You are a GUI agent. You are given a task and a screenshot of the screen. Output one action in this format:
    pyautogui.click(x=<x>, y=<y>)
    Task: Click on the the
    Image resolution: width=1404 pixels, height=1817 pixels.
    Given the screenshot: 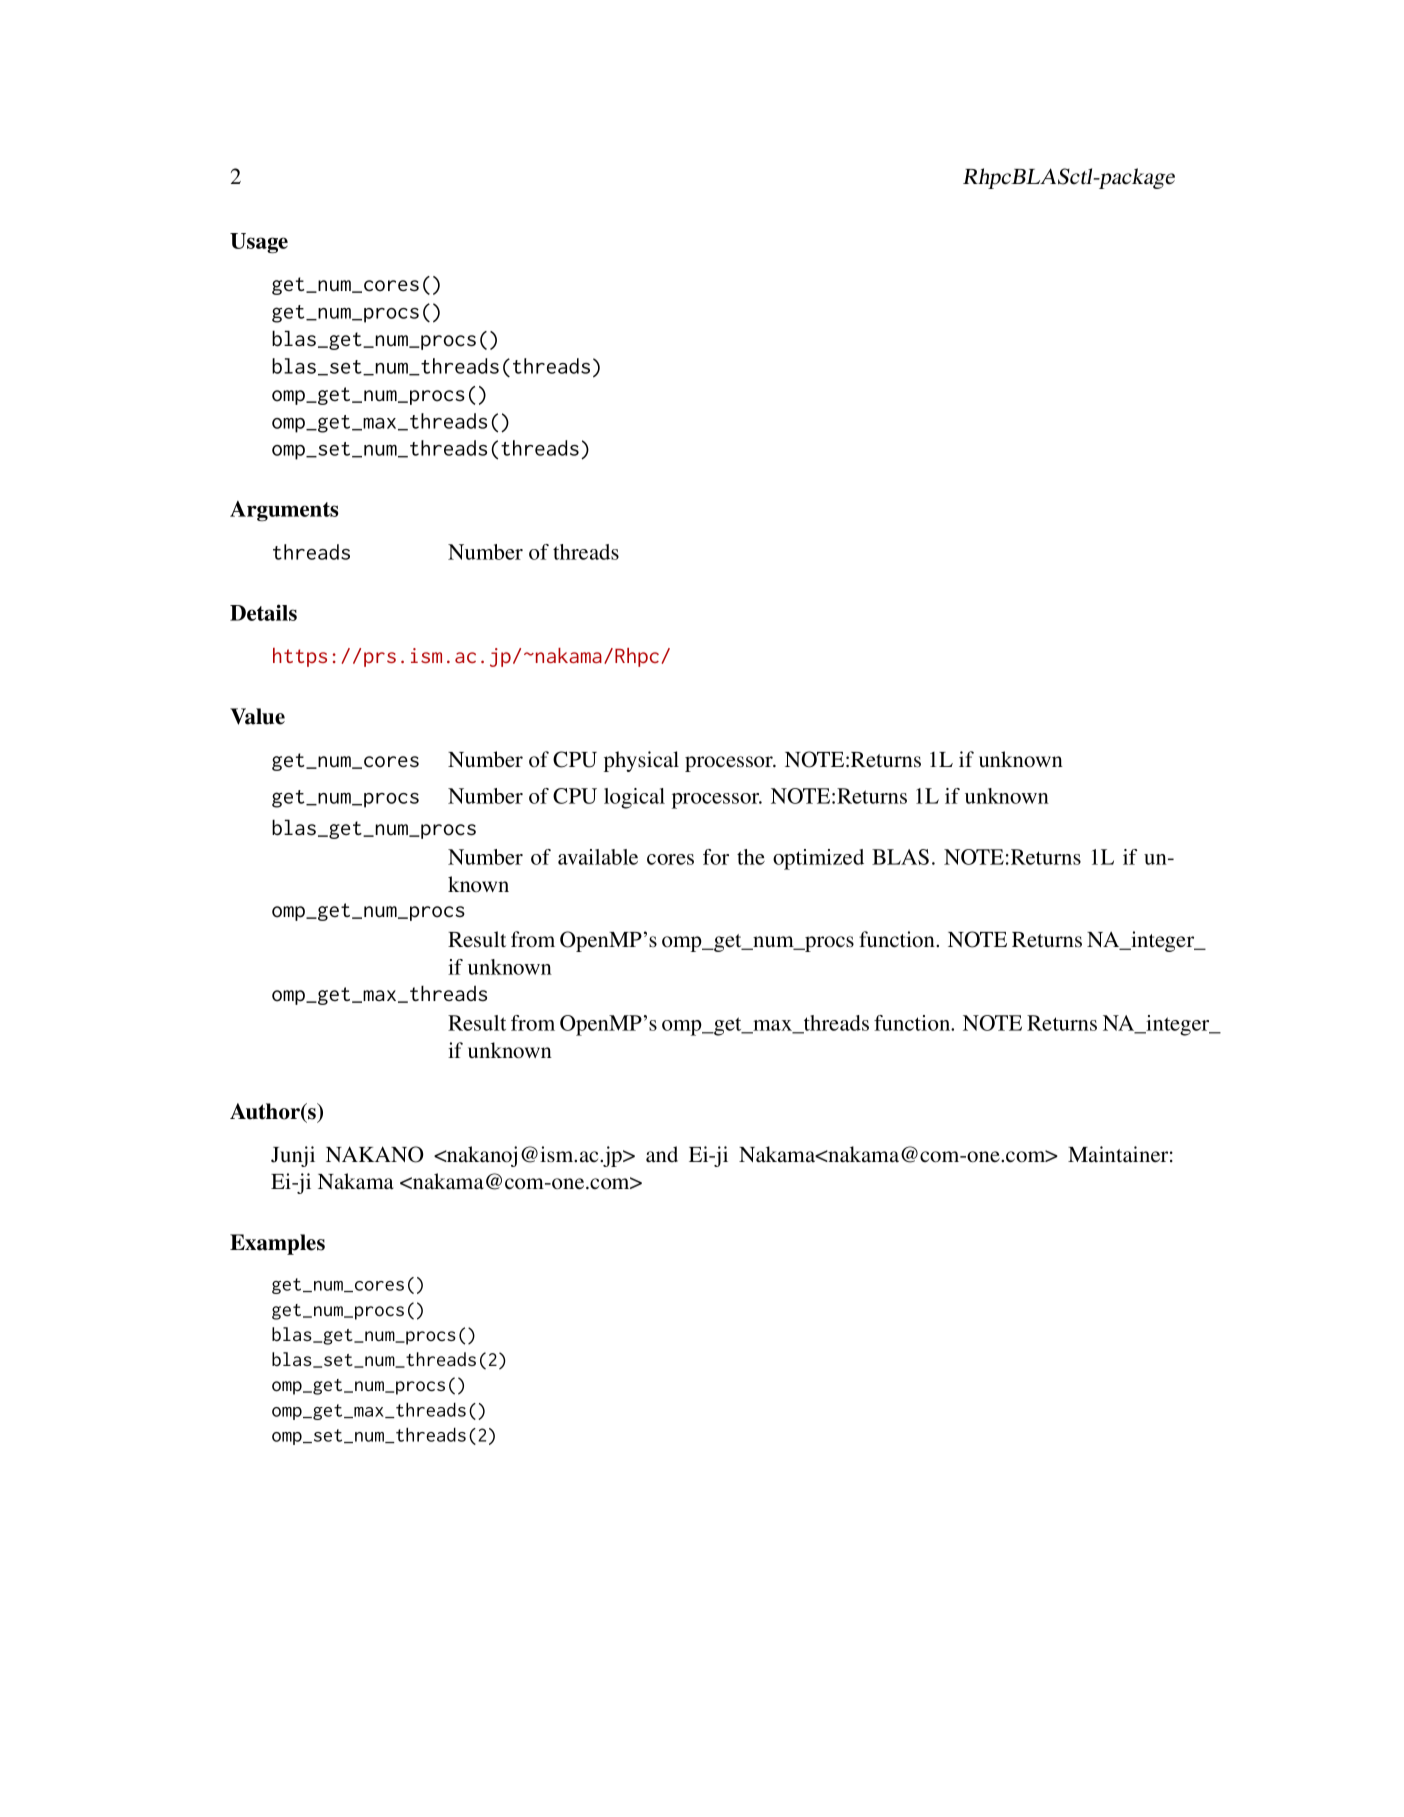 What is the action you would take?
    pyautogui.click(x=751, y=857)
